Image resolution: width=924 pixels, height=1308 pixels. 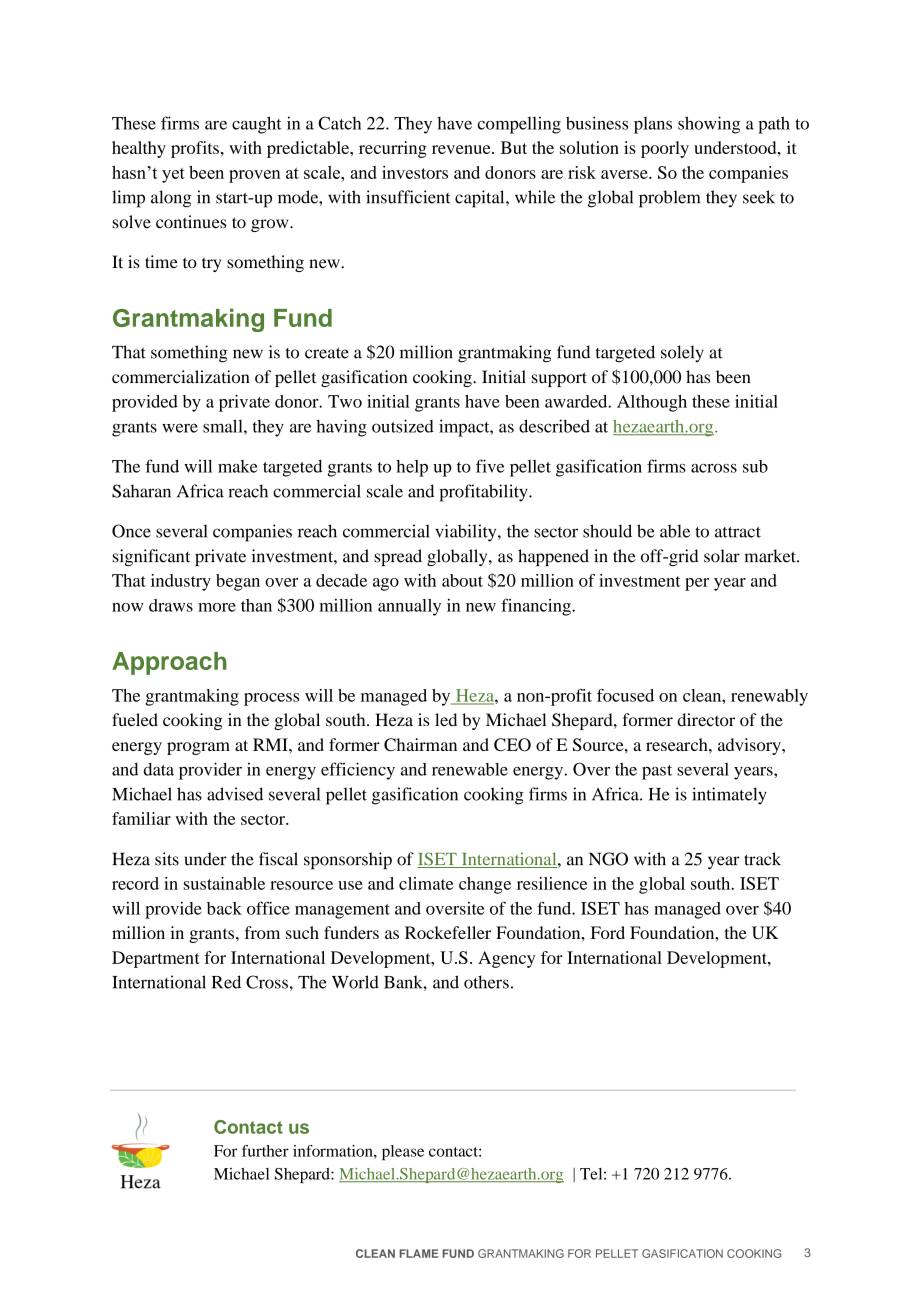 I want to click on poorly, so click(x=665, y=149).
